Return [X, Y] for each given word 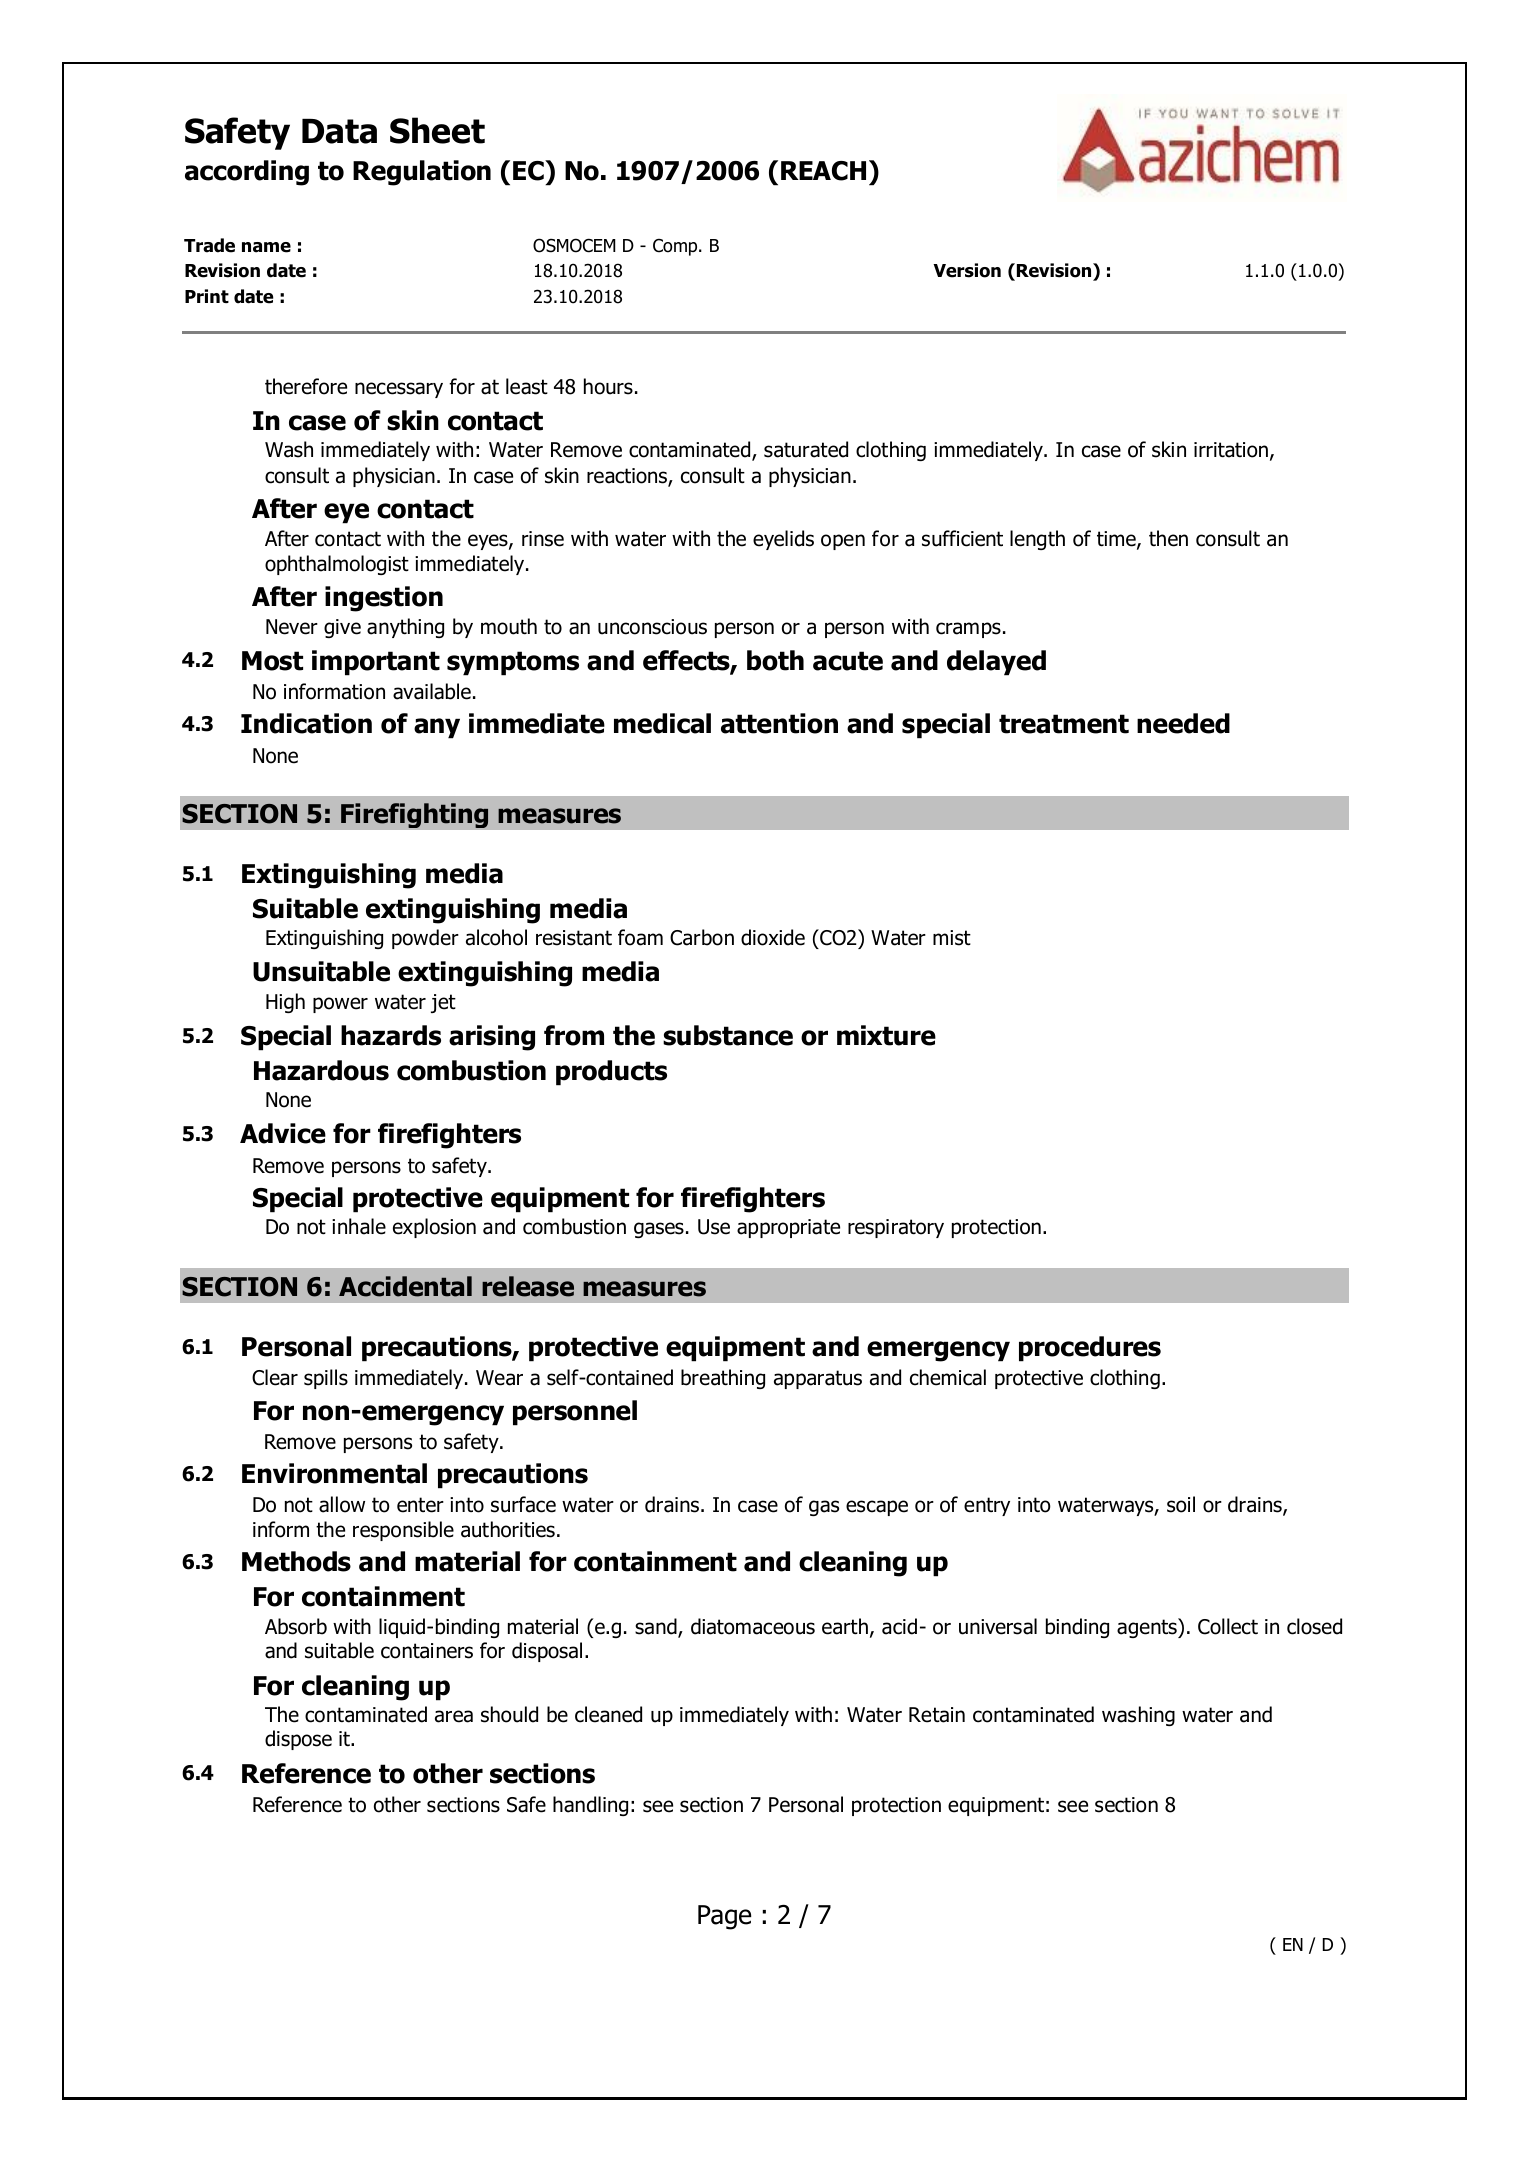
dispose [298, 1740]
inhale [359, 1226]
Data [339, 131]
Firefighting [415, 815]
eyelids [783, 540]
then [1168, 538]
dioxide [773, 937]
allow [342, 1504]
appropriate [788, 1228]
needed [1183, 723]
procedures [1090, 1349]
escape [877, 1508]
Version [967, 270]
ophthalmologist [337, 565]
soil [1181, 1504]
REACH [823, 171]
